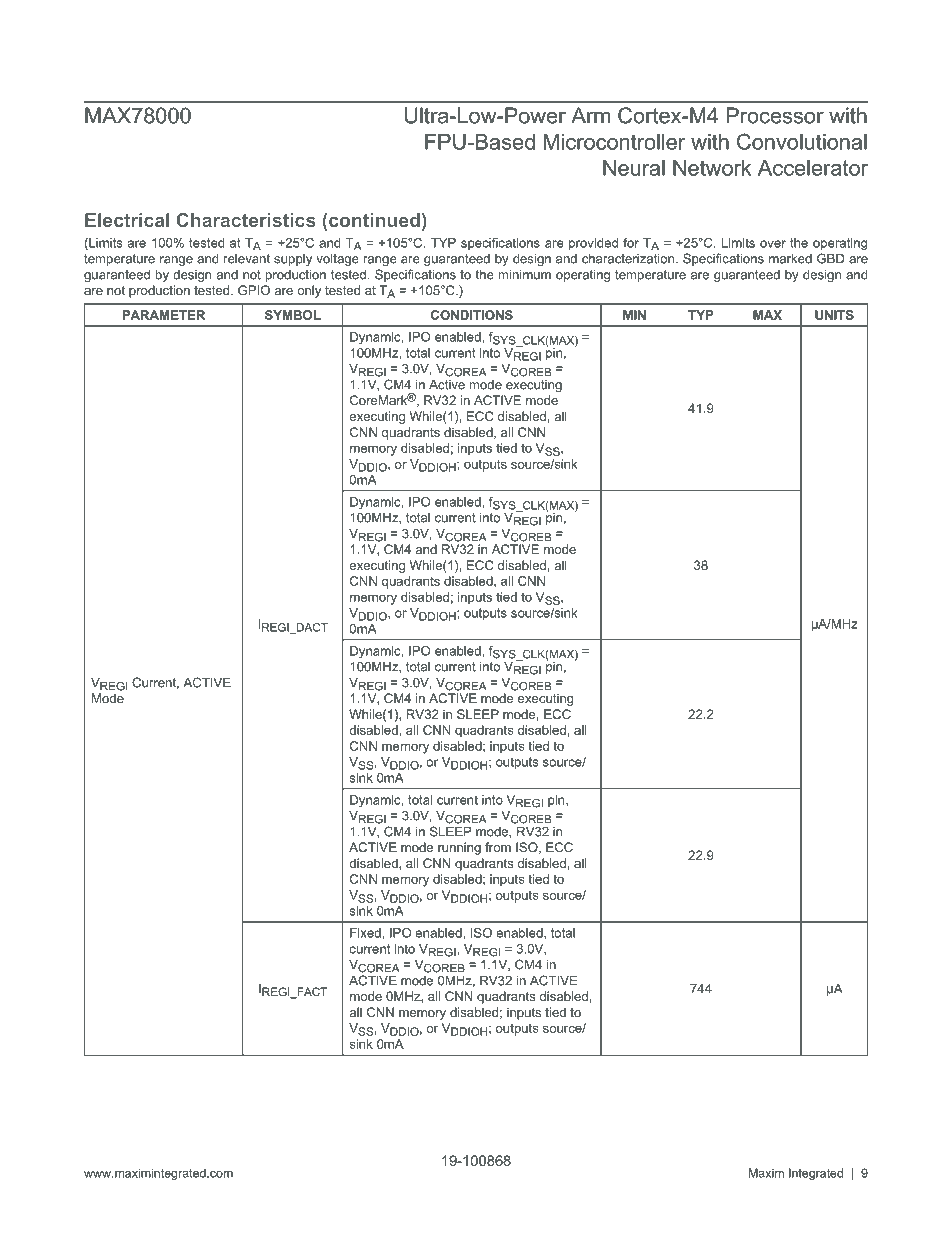  I want to click on Characteristics, so click(246, 220).
